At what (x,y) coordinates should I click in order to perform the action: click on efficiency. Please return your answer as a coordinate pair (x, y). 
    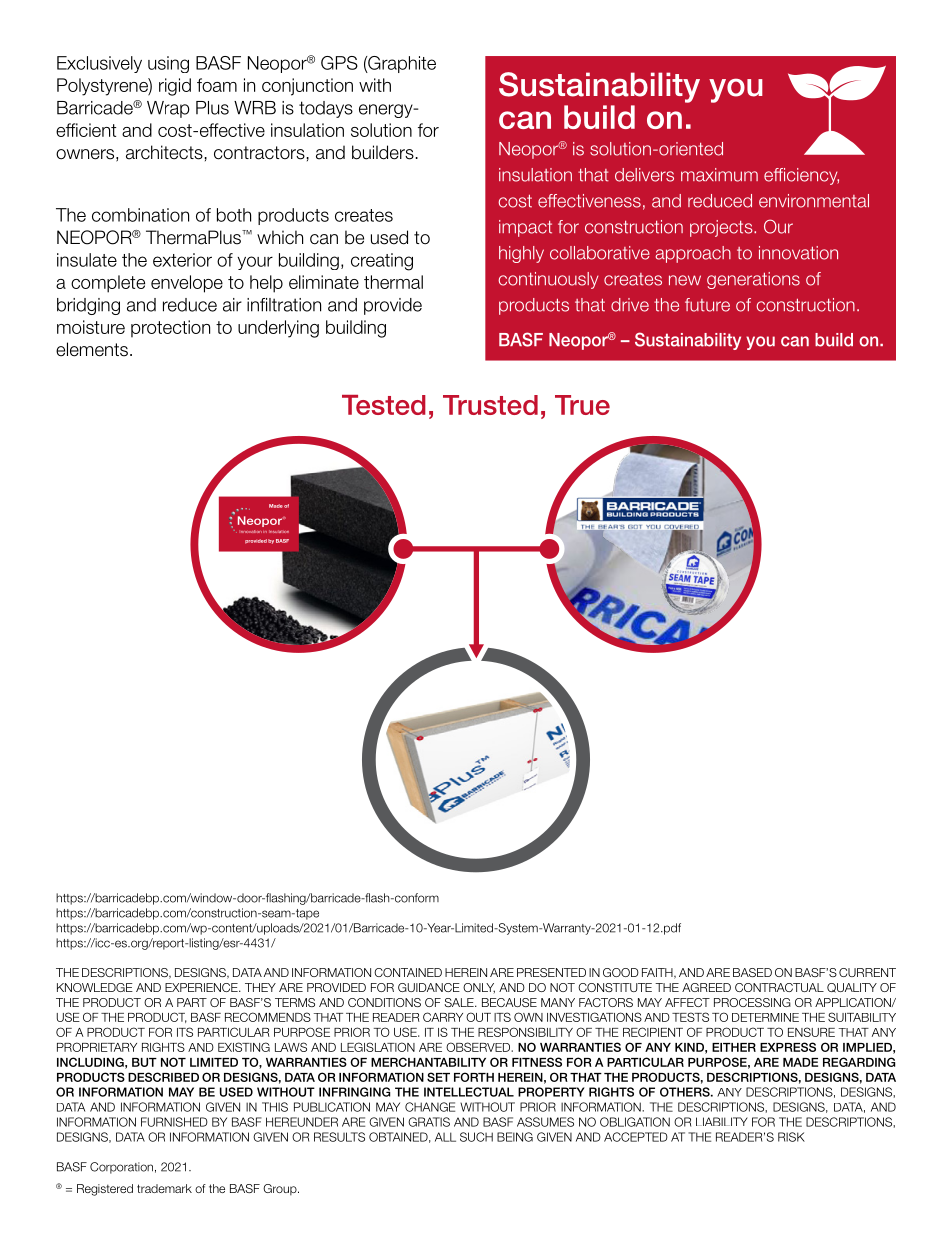
    Looking at the image, I should click on (801, 176).
